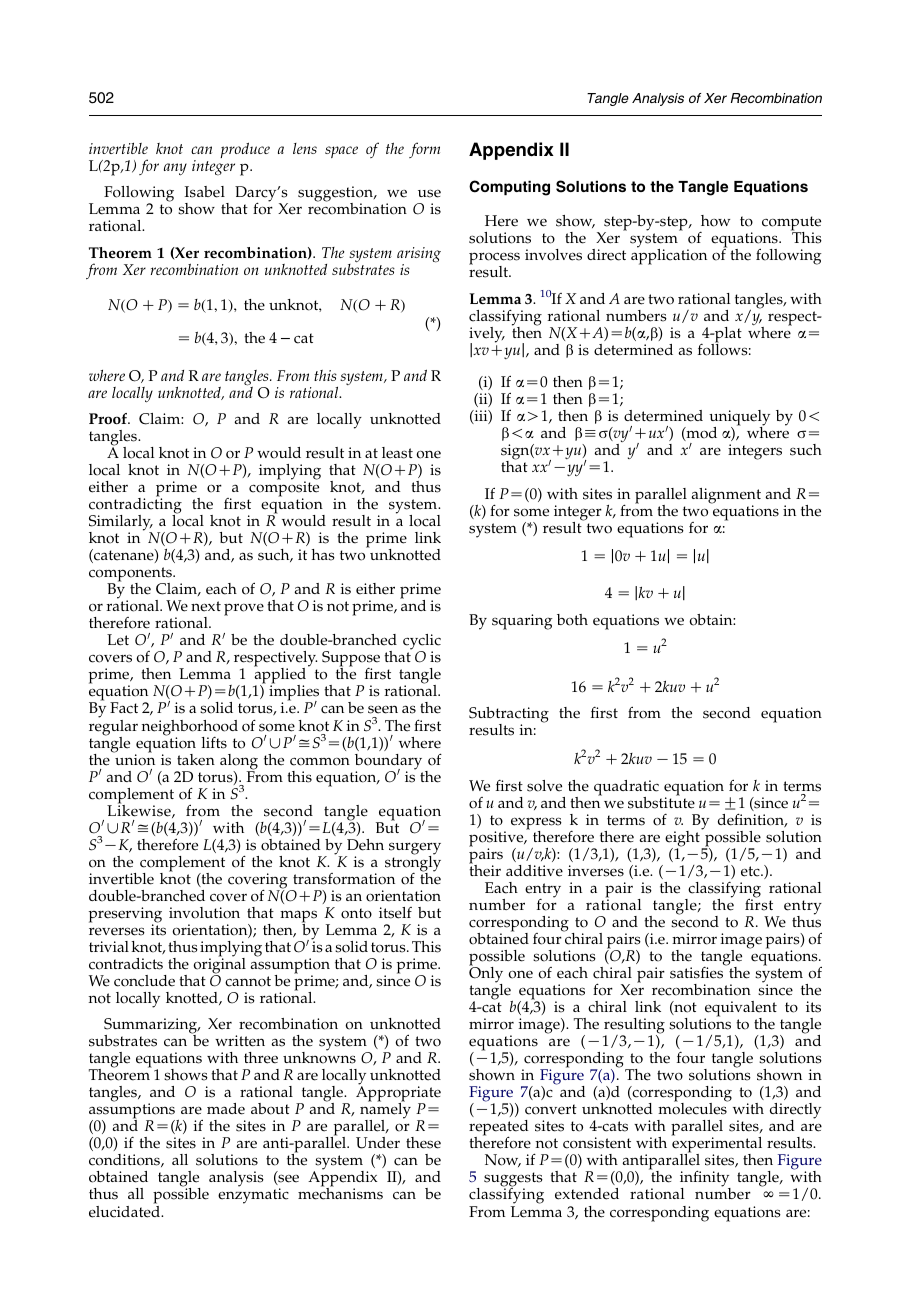  Describe the element at coordinates (109, 419) in the screenshot. I see `Proof` at that location.
